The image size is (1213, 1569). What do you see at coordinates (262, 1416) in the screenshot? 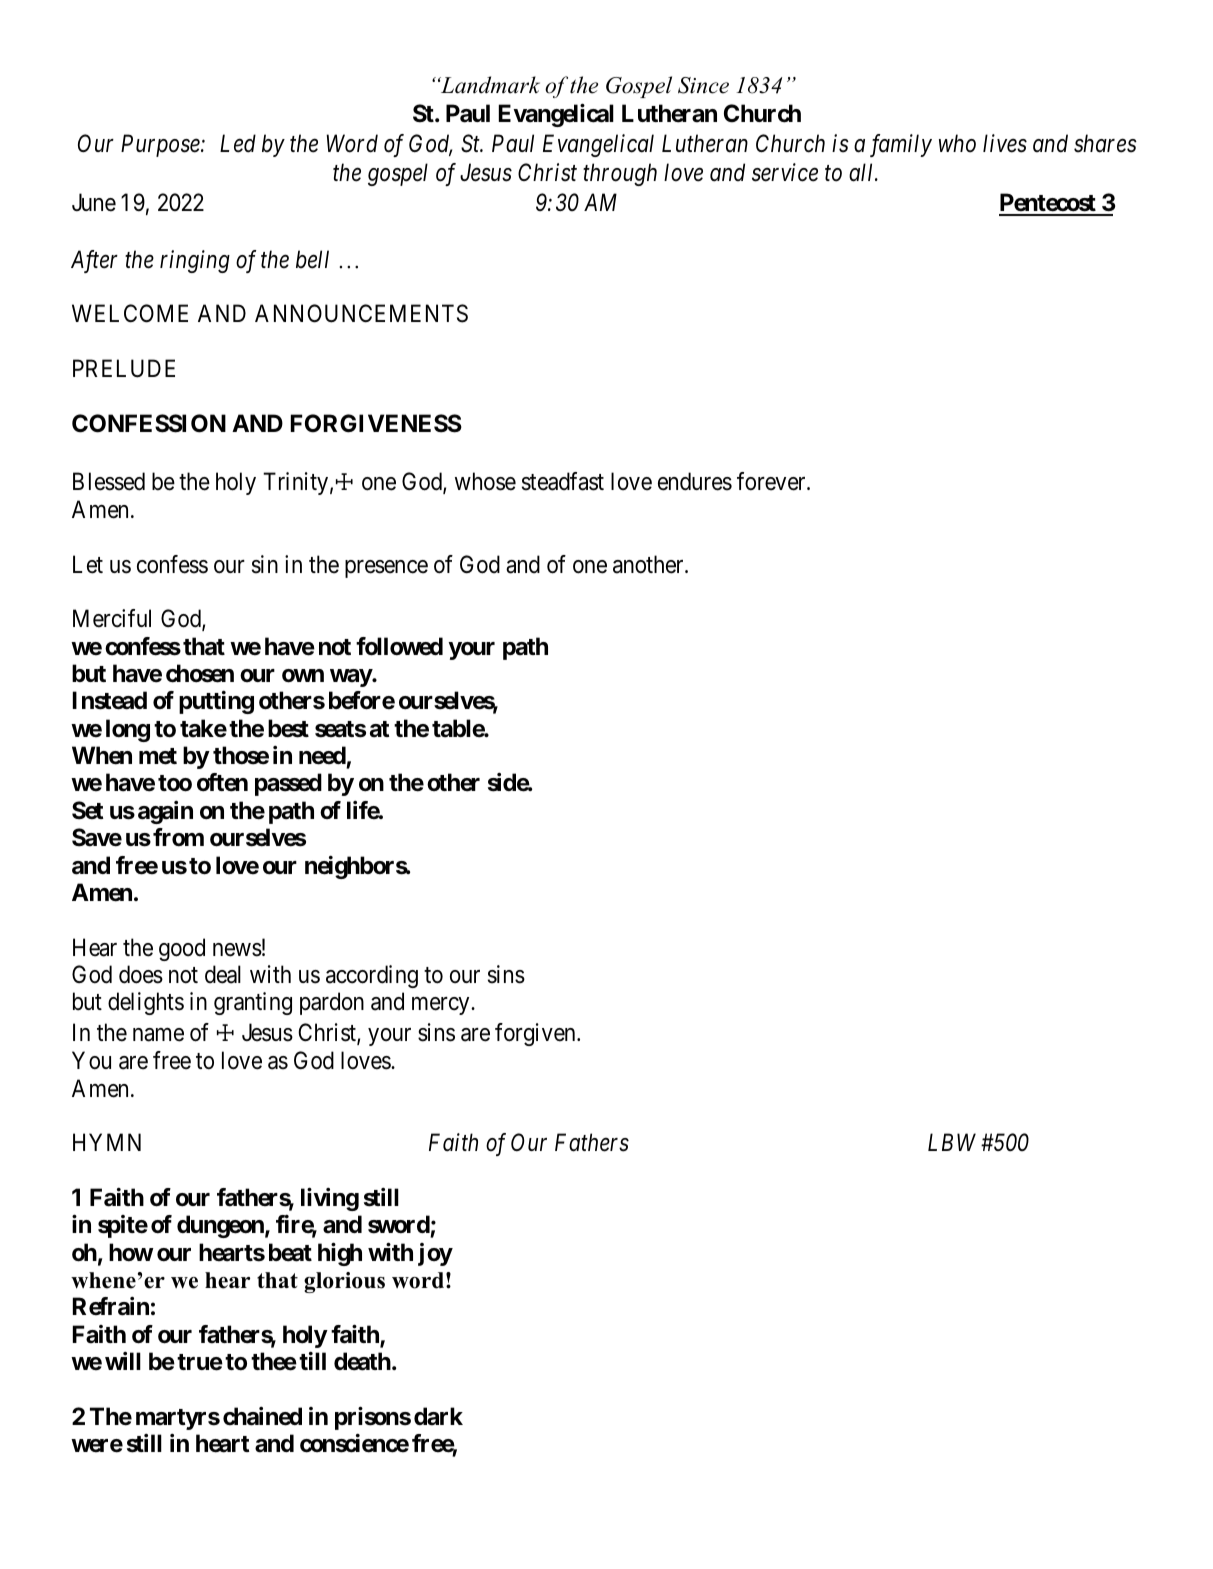
I see `chained` at bounding box center [262, 1416].
